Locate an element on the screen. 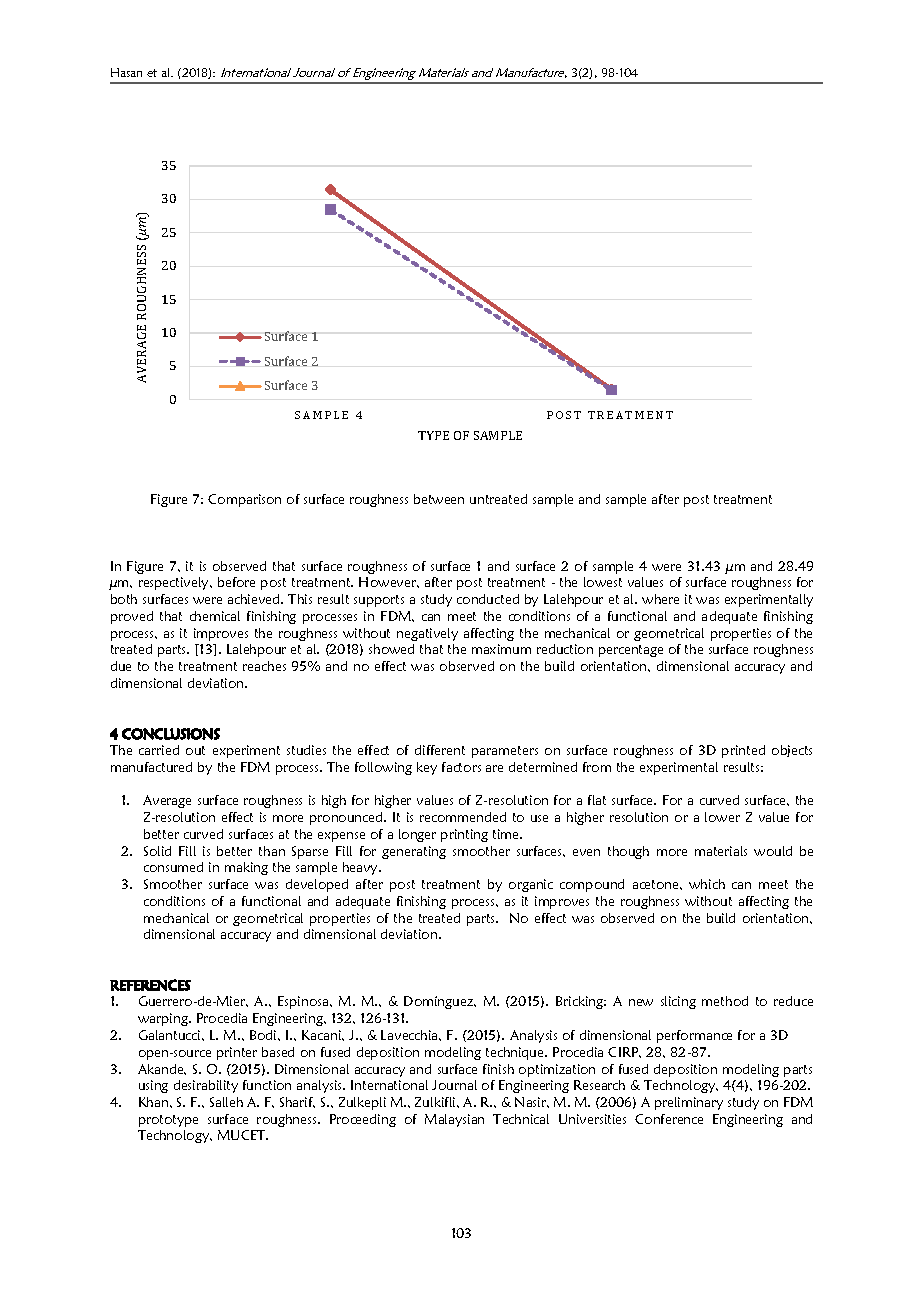 Image resolution: width=924 pixels, height=1308 pixels. between is located at coordinates (439, 499).
